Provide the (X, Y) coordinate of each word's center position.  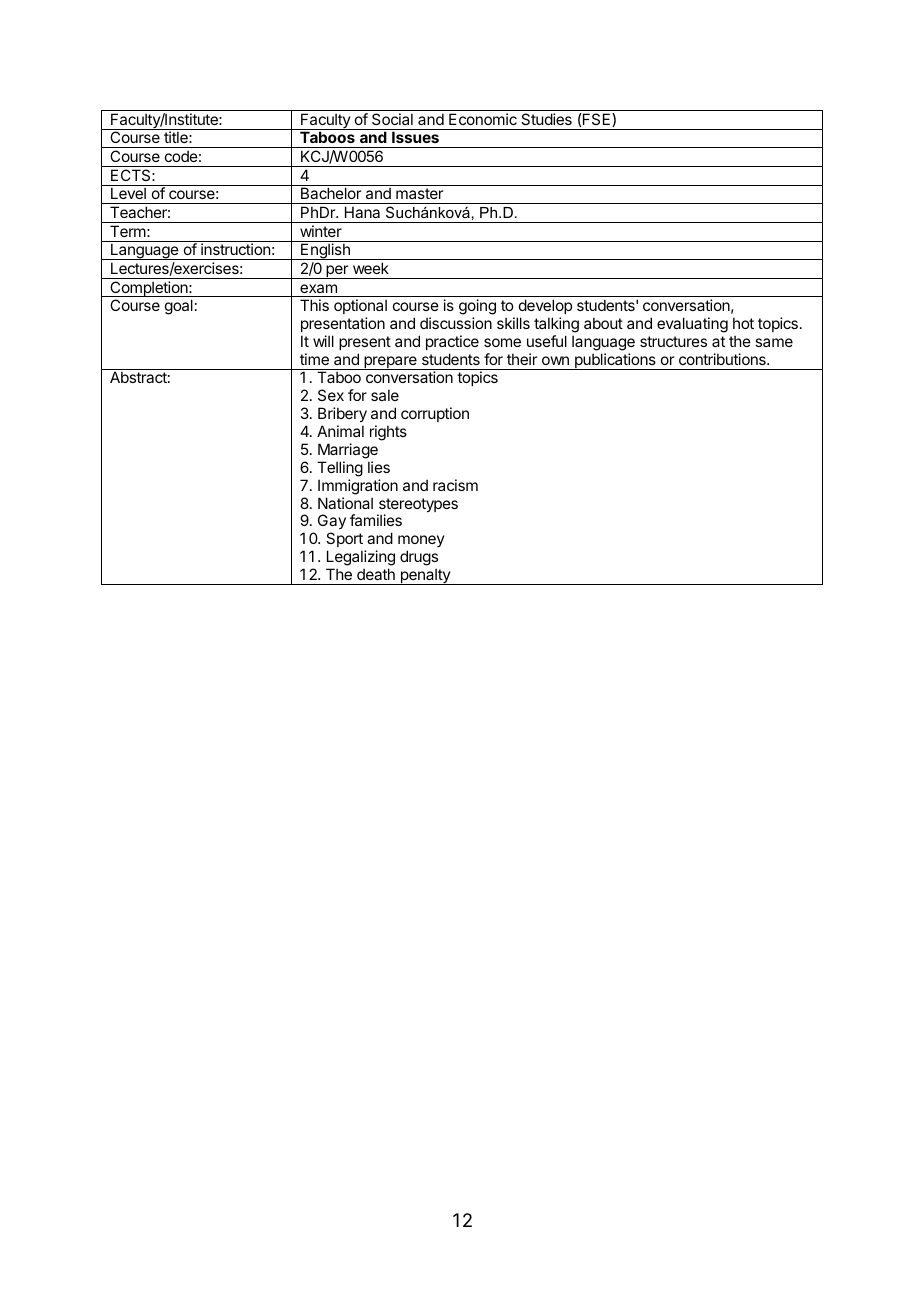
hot (743, 323)
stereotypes (417, 506)
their (522, 359)
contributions (723, 359)
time (314, 359)
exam (318, 288)
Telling (340, 469)
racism (455, 485)
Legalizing (361, 558)
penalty (425, 576)
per (337, 272)
